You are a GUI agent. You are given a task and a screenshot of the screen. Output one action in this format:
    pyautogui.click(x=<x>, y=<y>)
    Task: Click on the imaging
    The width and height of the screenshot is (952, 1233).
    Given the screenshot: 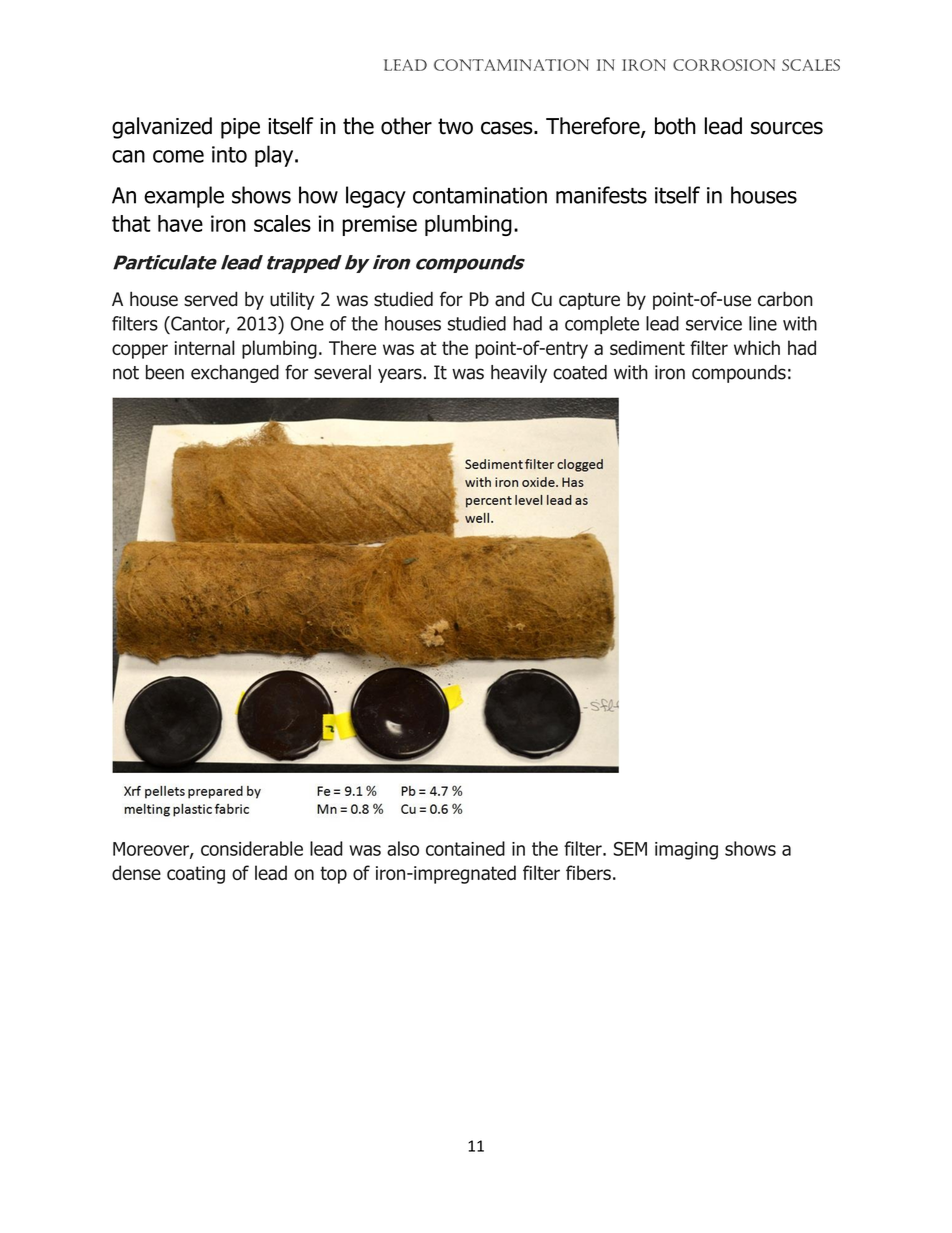 What is the action you would take?
    pyautogui.click(x=686, y=851)
